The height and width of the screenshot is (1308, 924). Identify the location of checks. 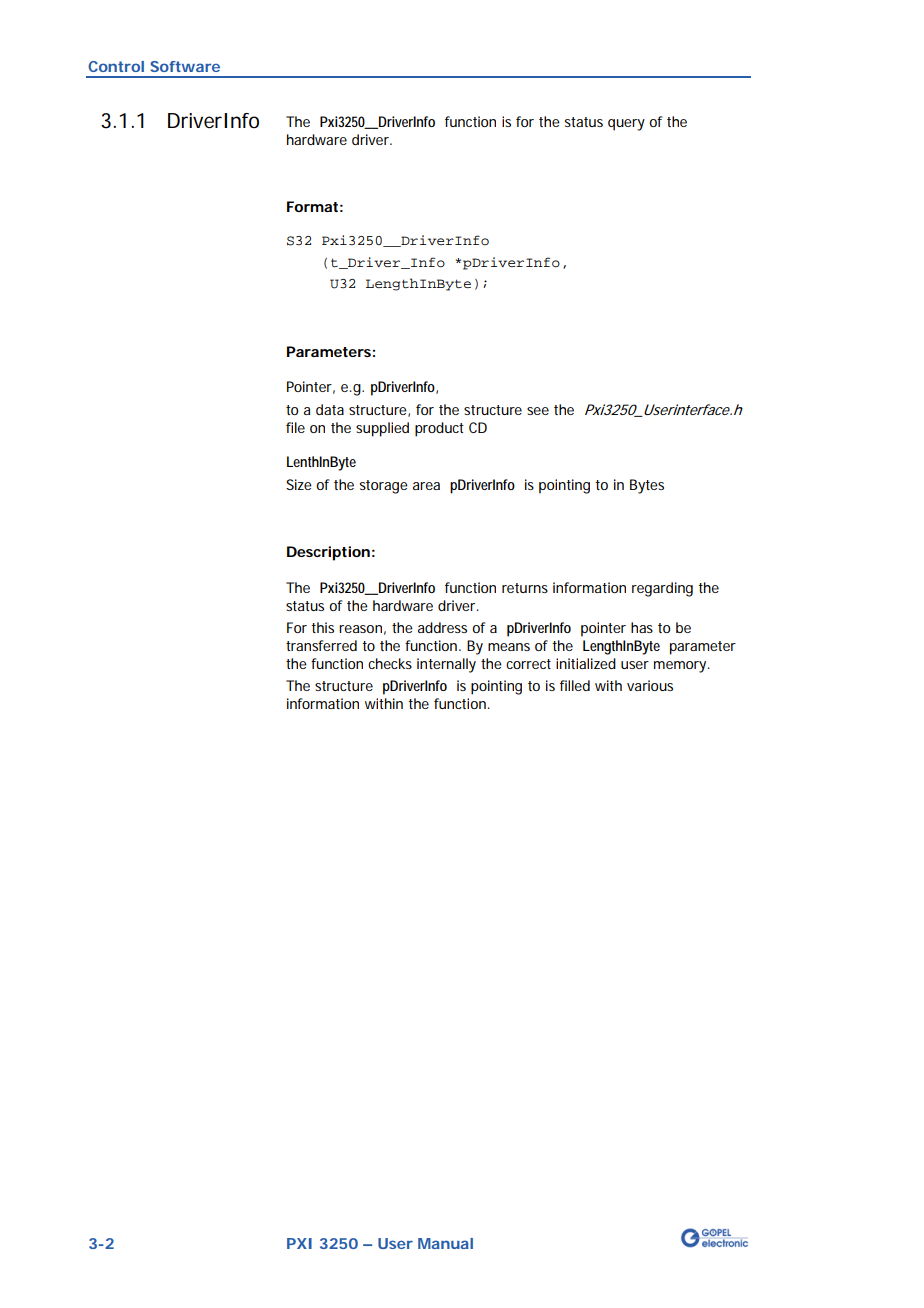
(390, 663).
